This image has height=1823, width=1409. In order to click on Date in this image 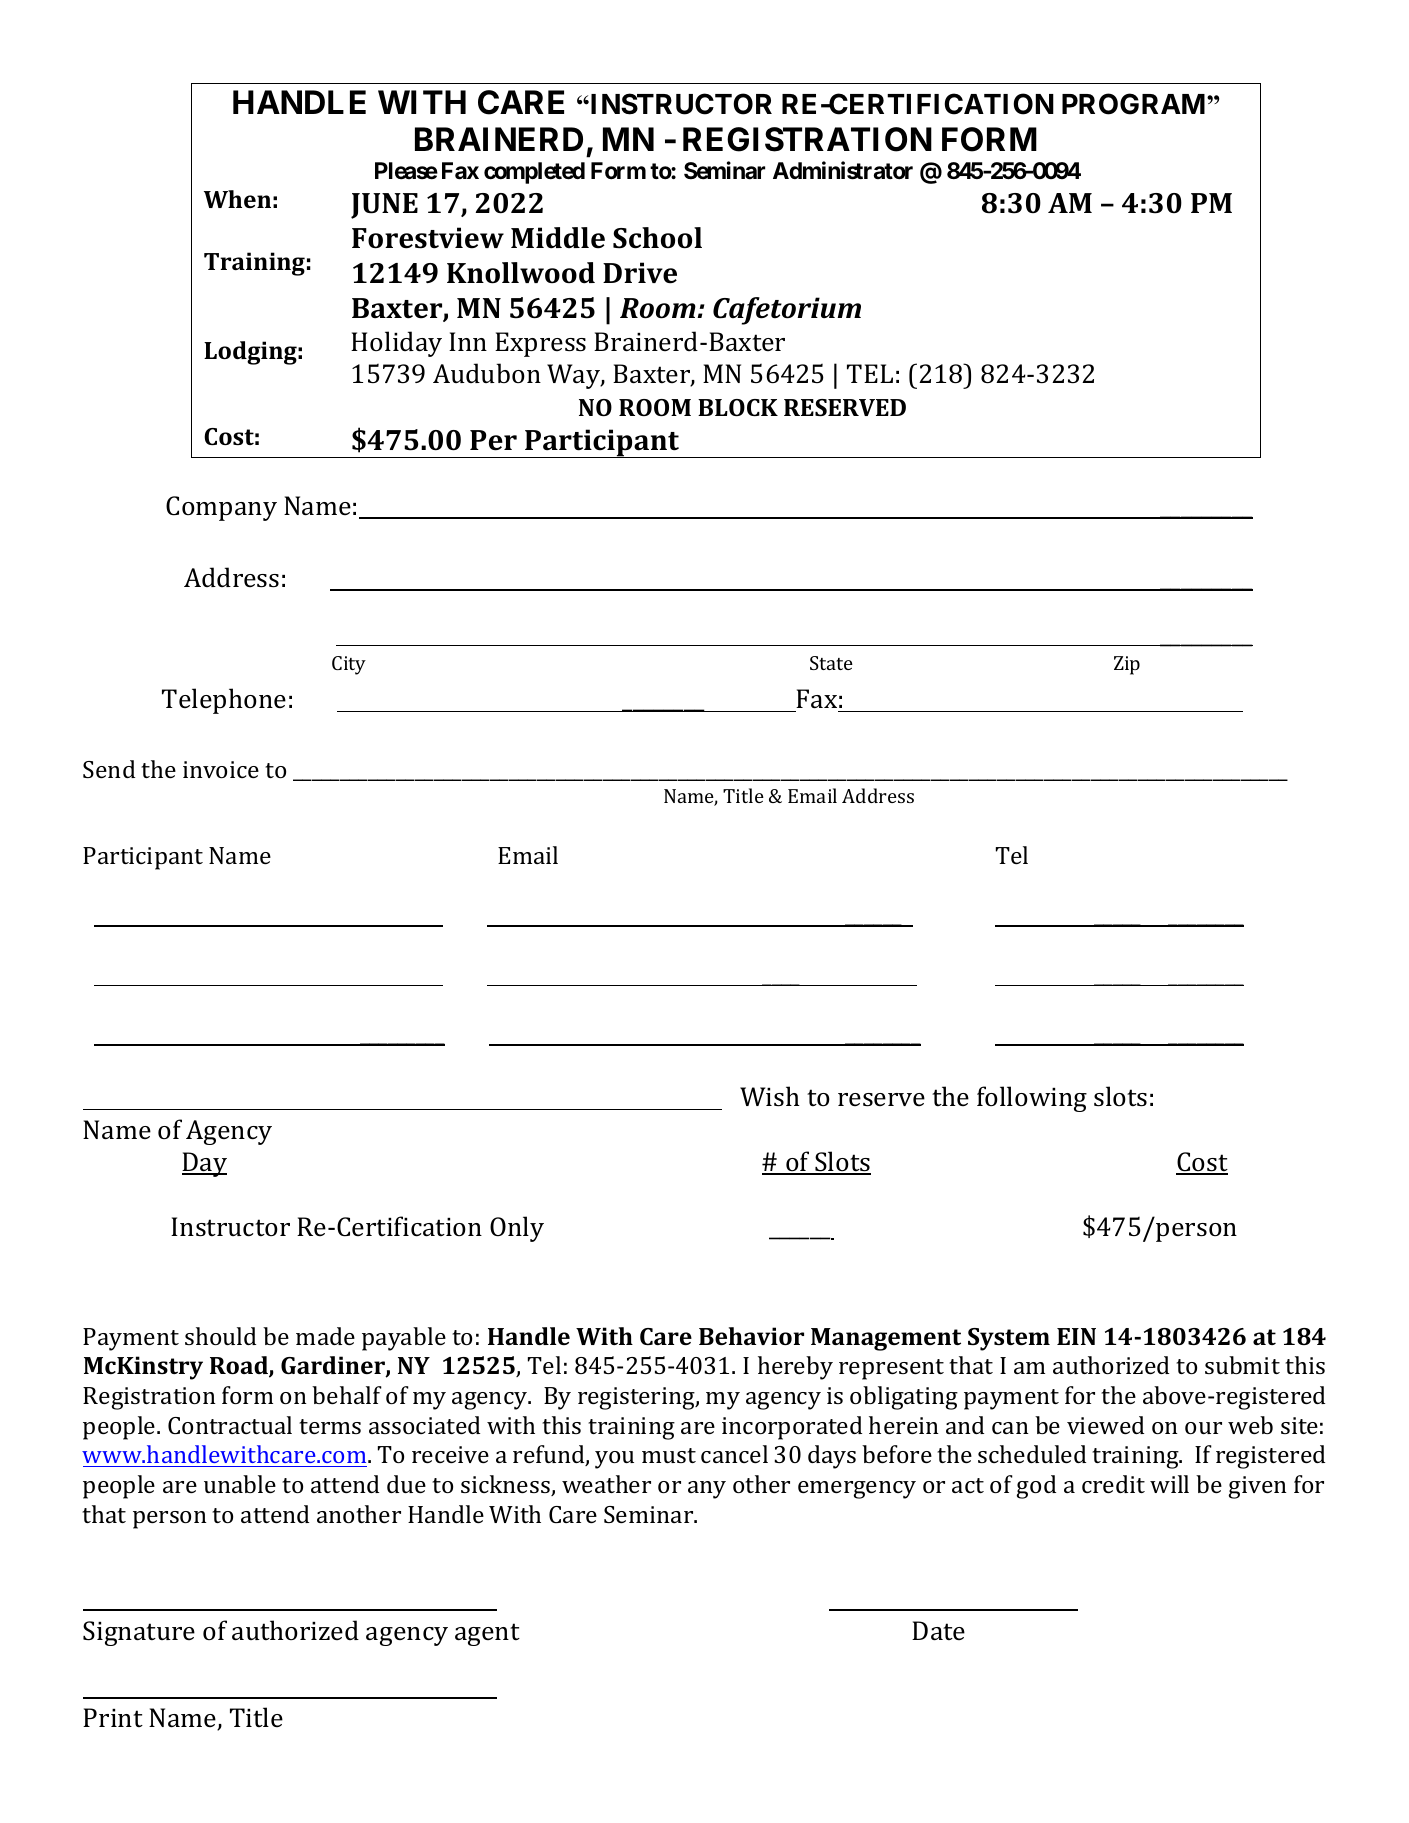, I will do `click(938, 1631)`.
